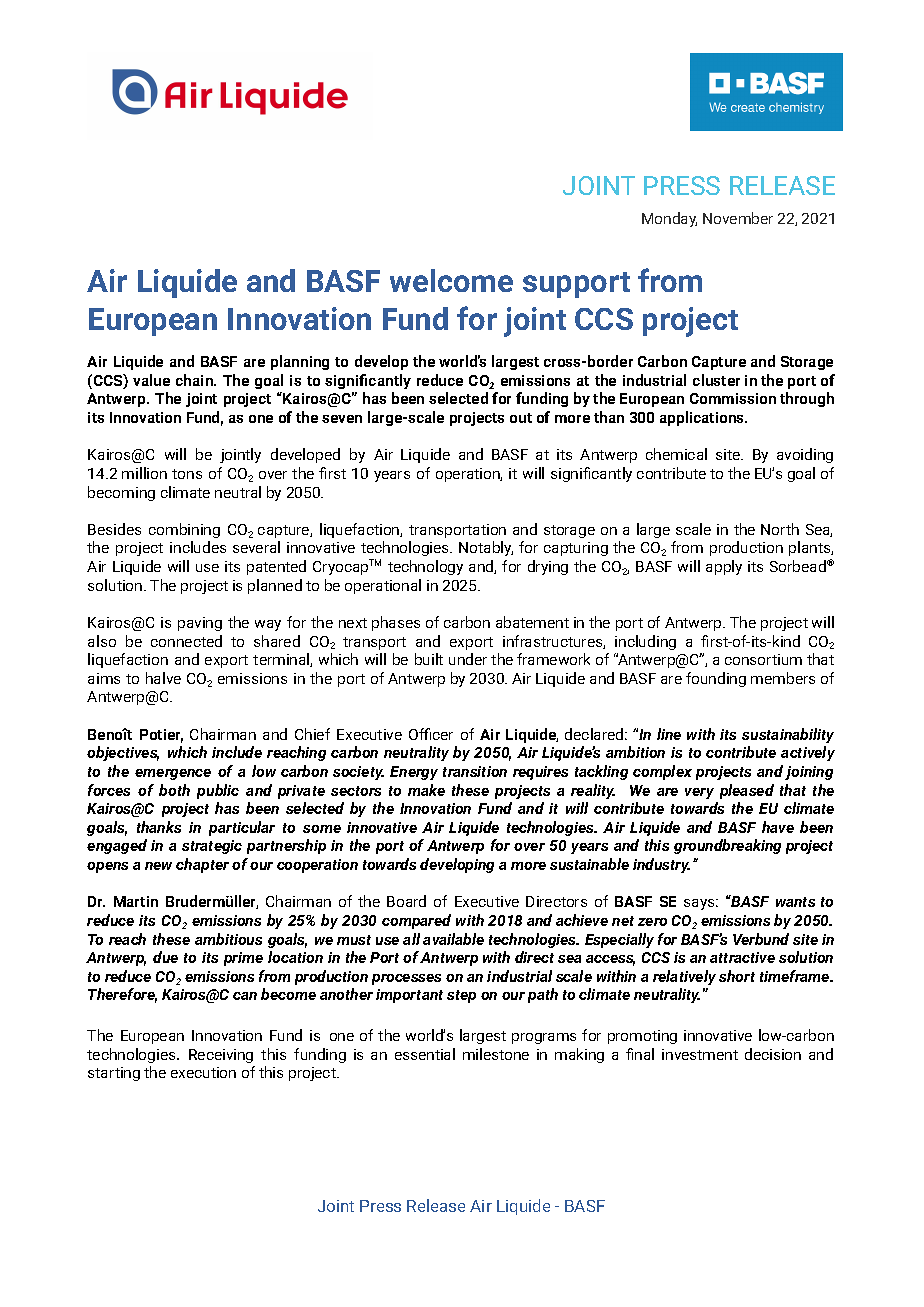  I want to click on connected, so click(186, 641).
